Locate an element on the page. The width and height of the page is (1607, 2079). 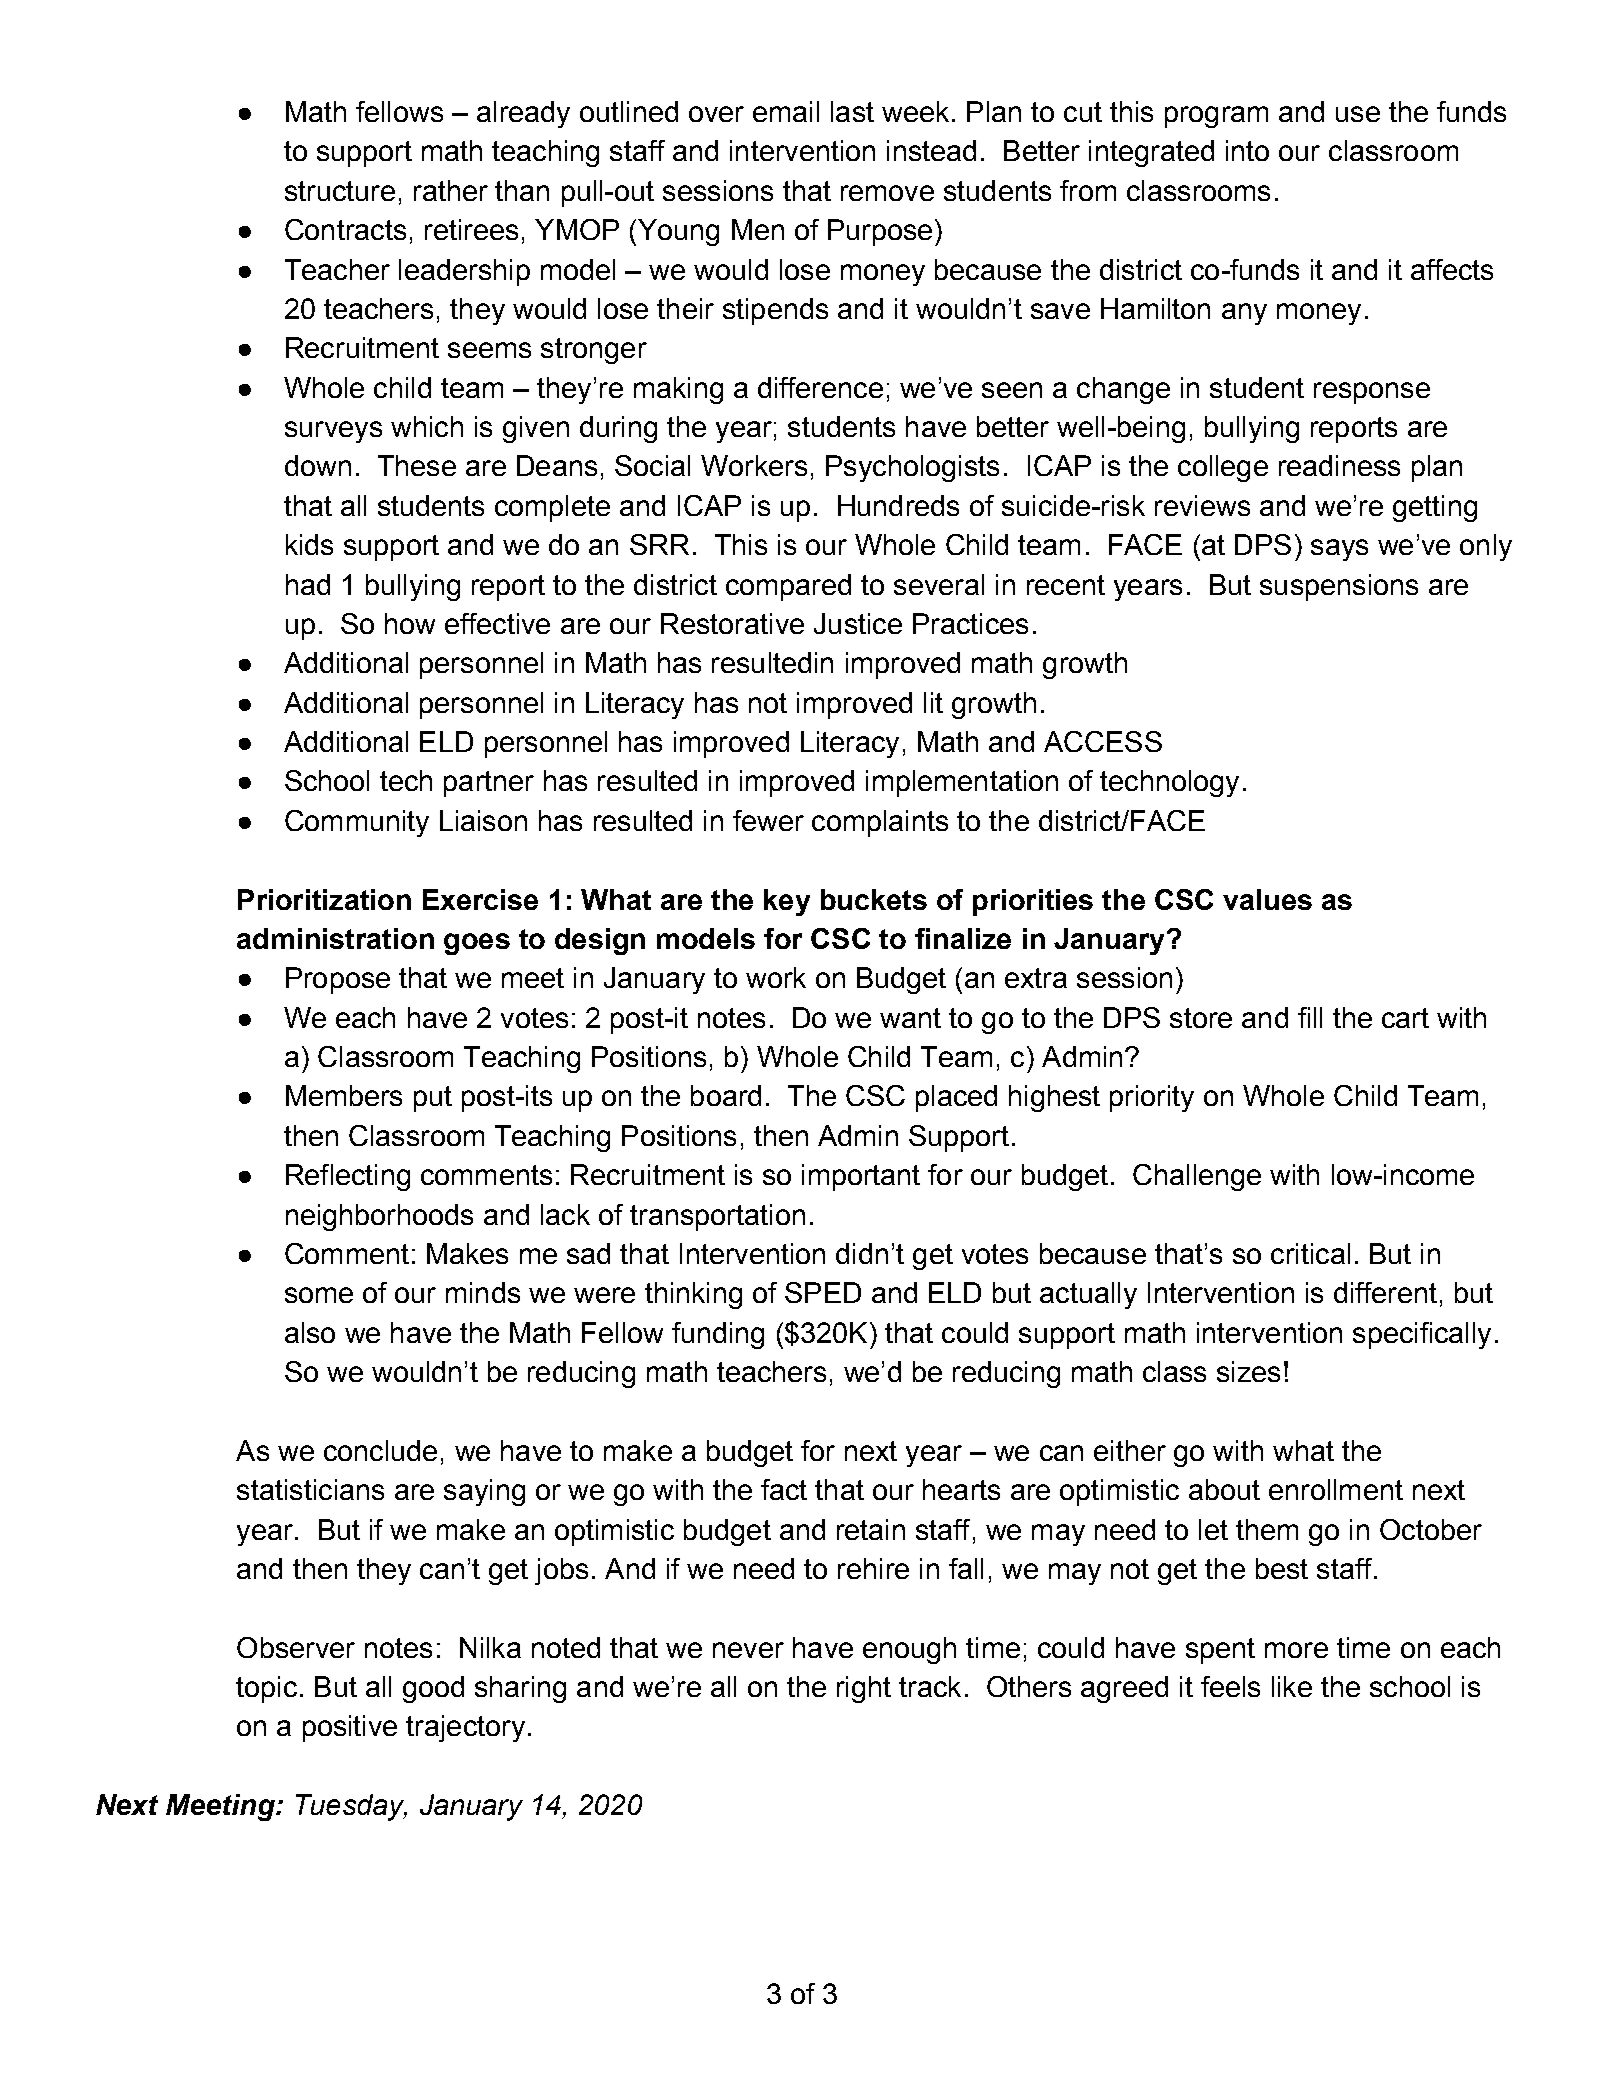
important is located at coordinates (861, 1177).
